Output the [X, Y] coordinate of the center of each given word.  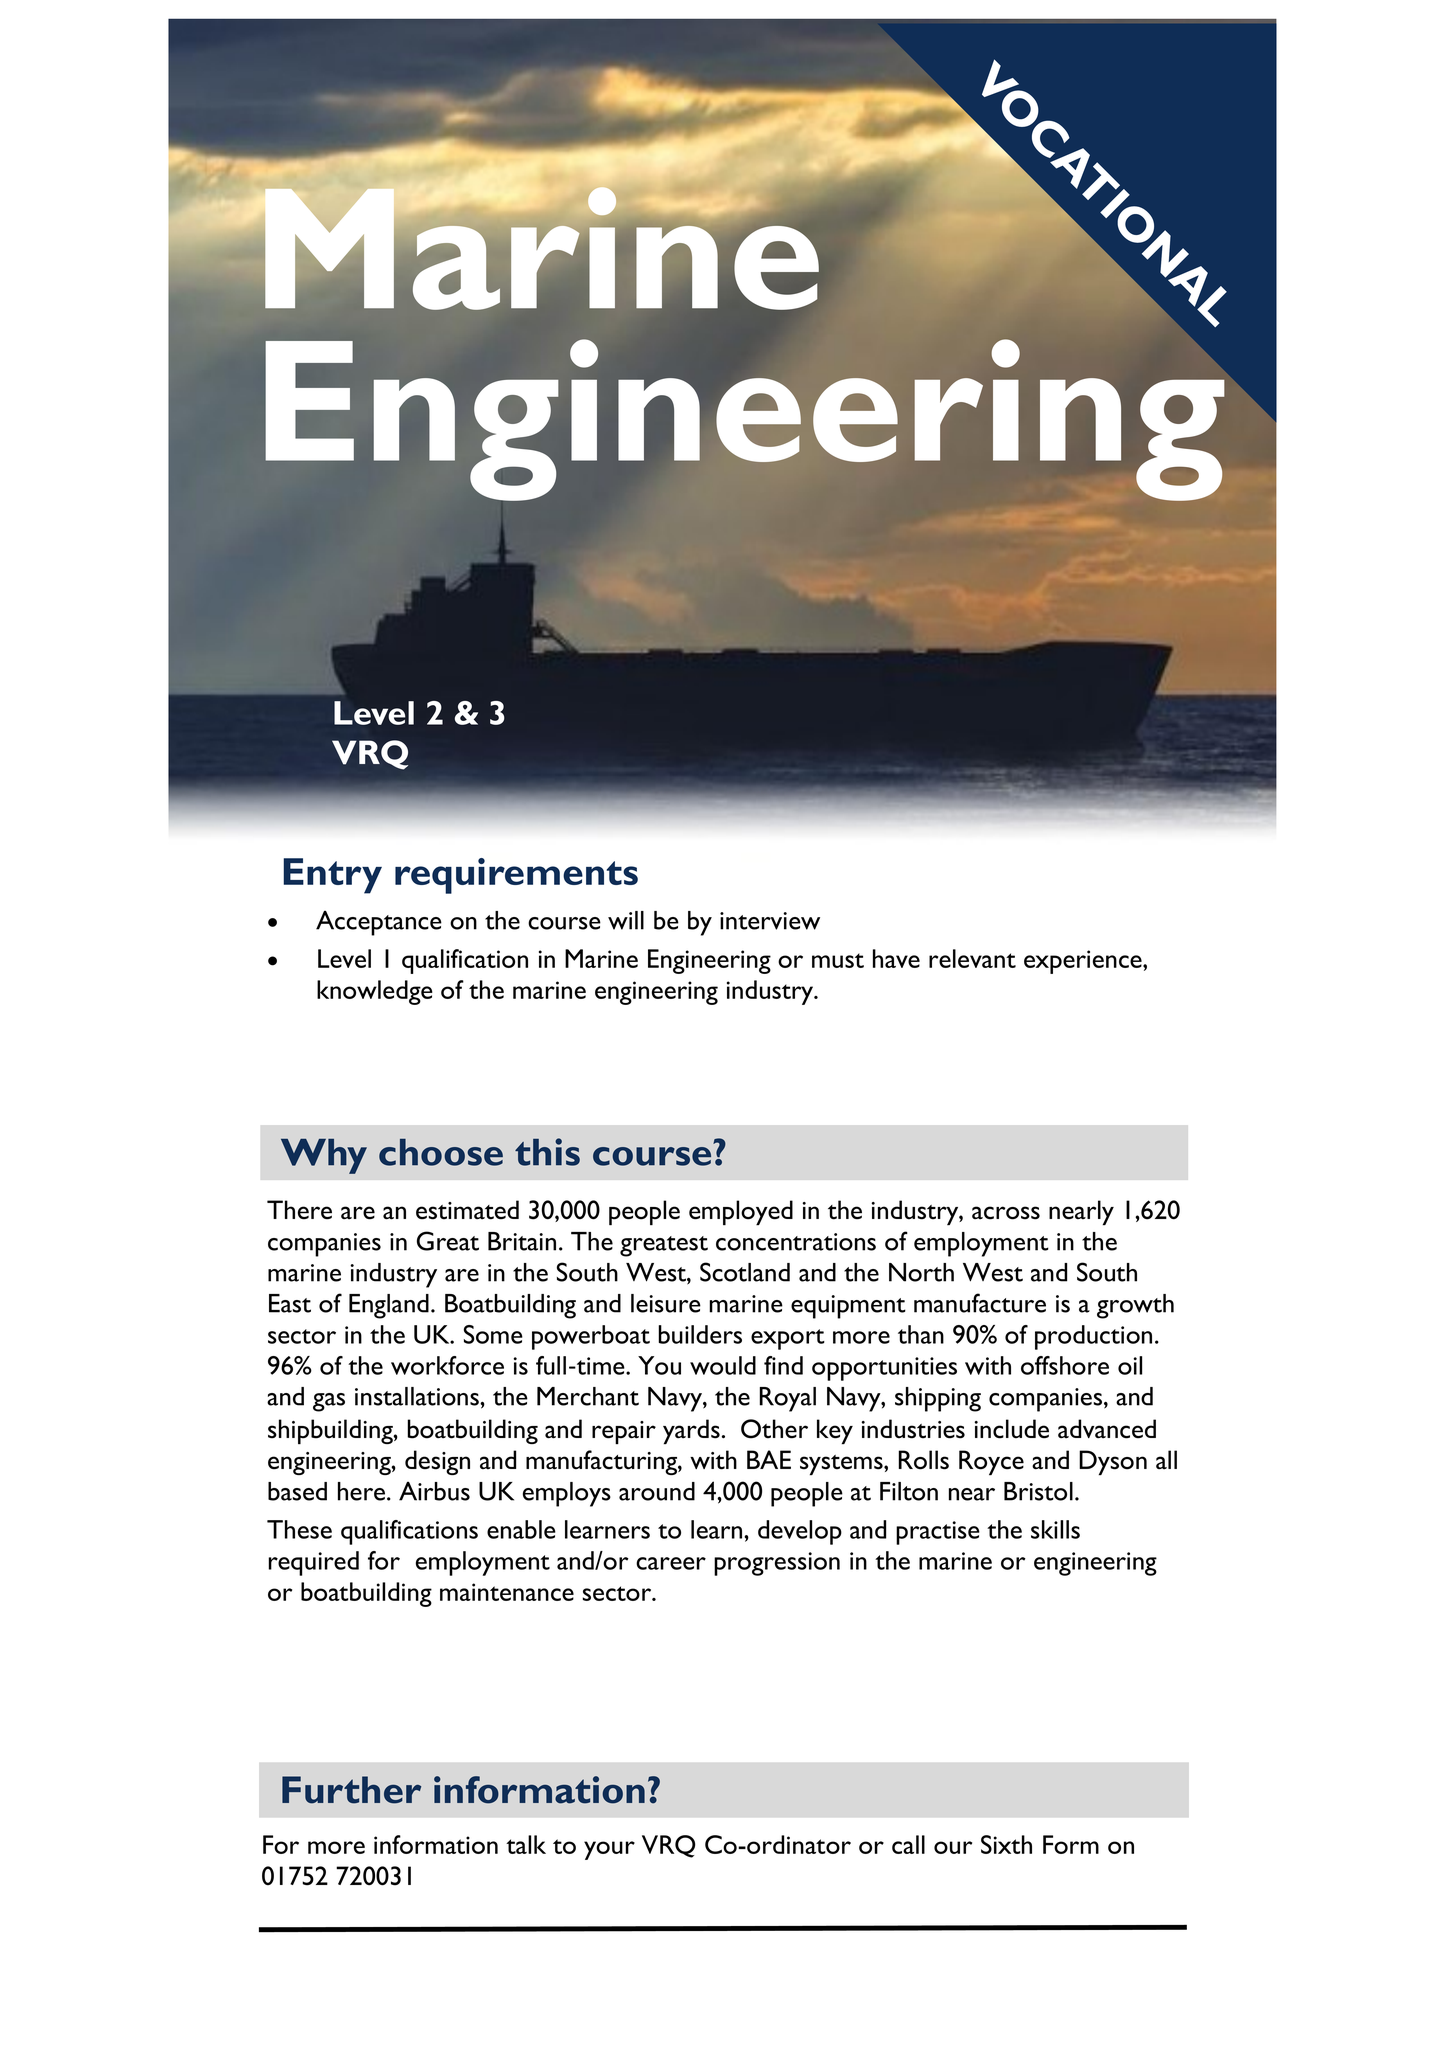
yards [691, 1431]
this [547, 1152]
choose [441, 1152]
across [1006, 1213]
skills [1055, 1529]
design [437, 1462]
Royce [991, 1462]
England [389, 1306]
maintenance [507, 1592]
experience [1084, 962]
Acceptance [379, 923]
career [671, 1563]
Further [351, 1790]
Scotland [745, 1272]
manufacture [980, 1303]
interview [770, 921]
